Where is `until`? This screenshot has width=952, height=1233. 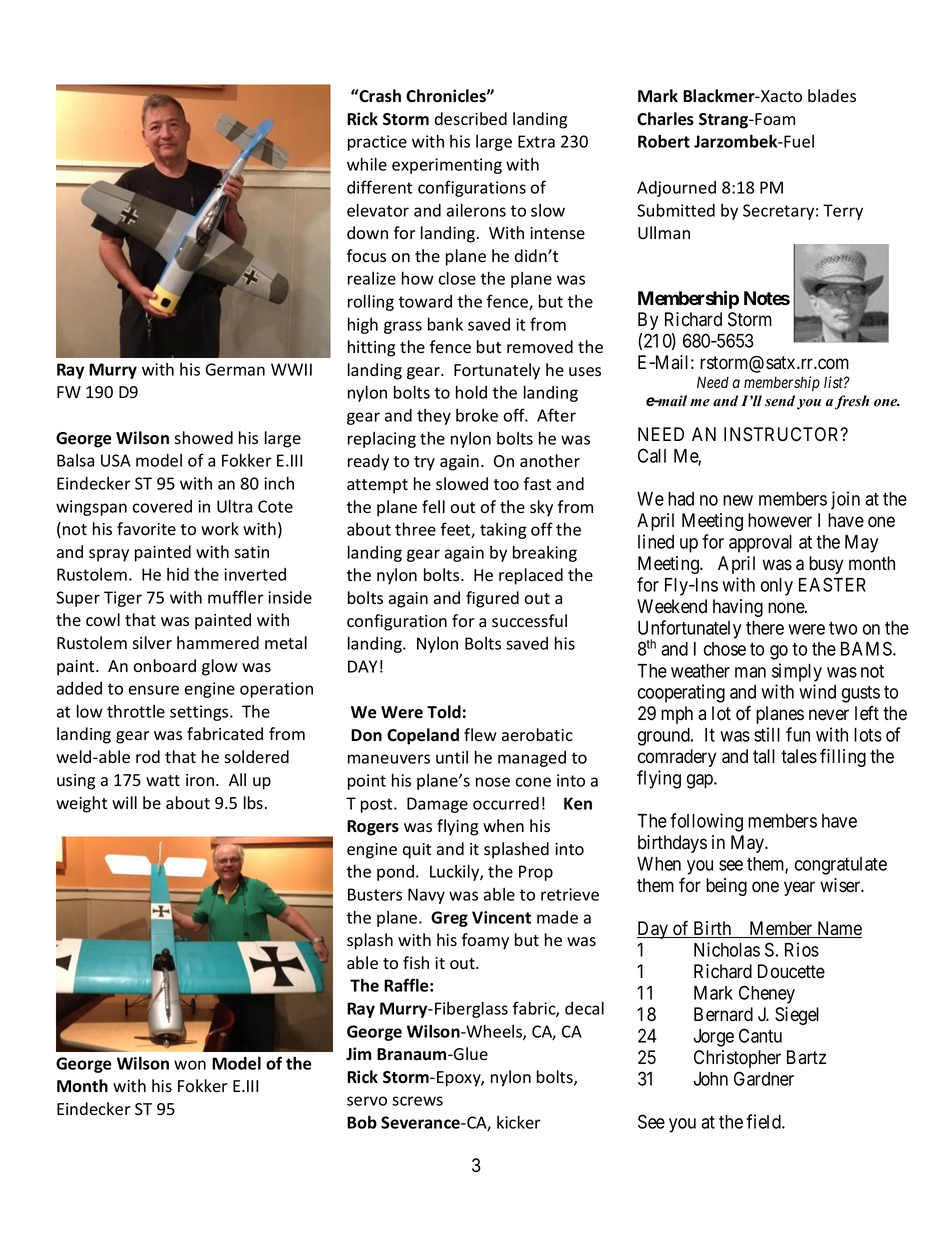 until is located at coordinates (452, 757).
